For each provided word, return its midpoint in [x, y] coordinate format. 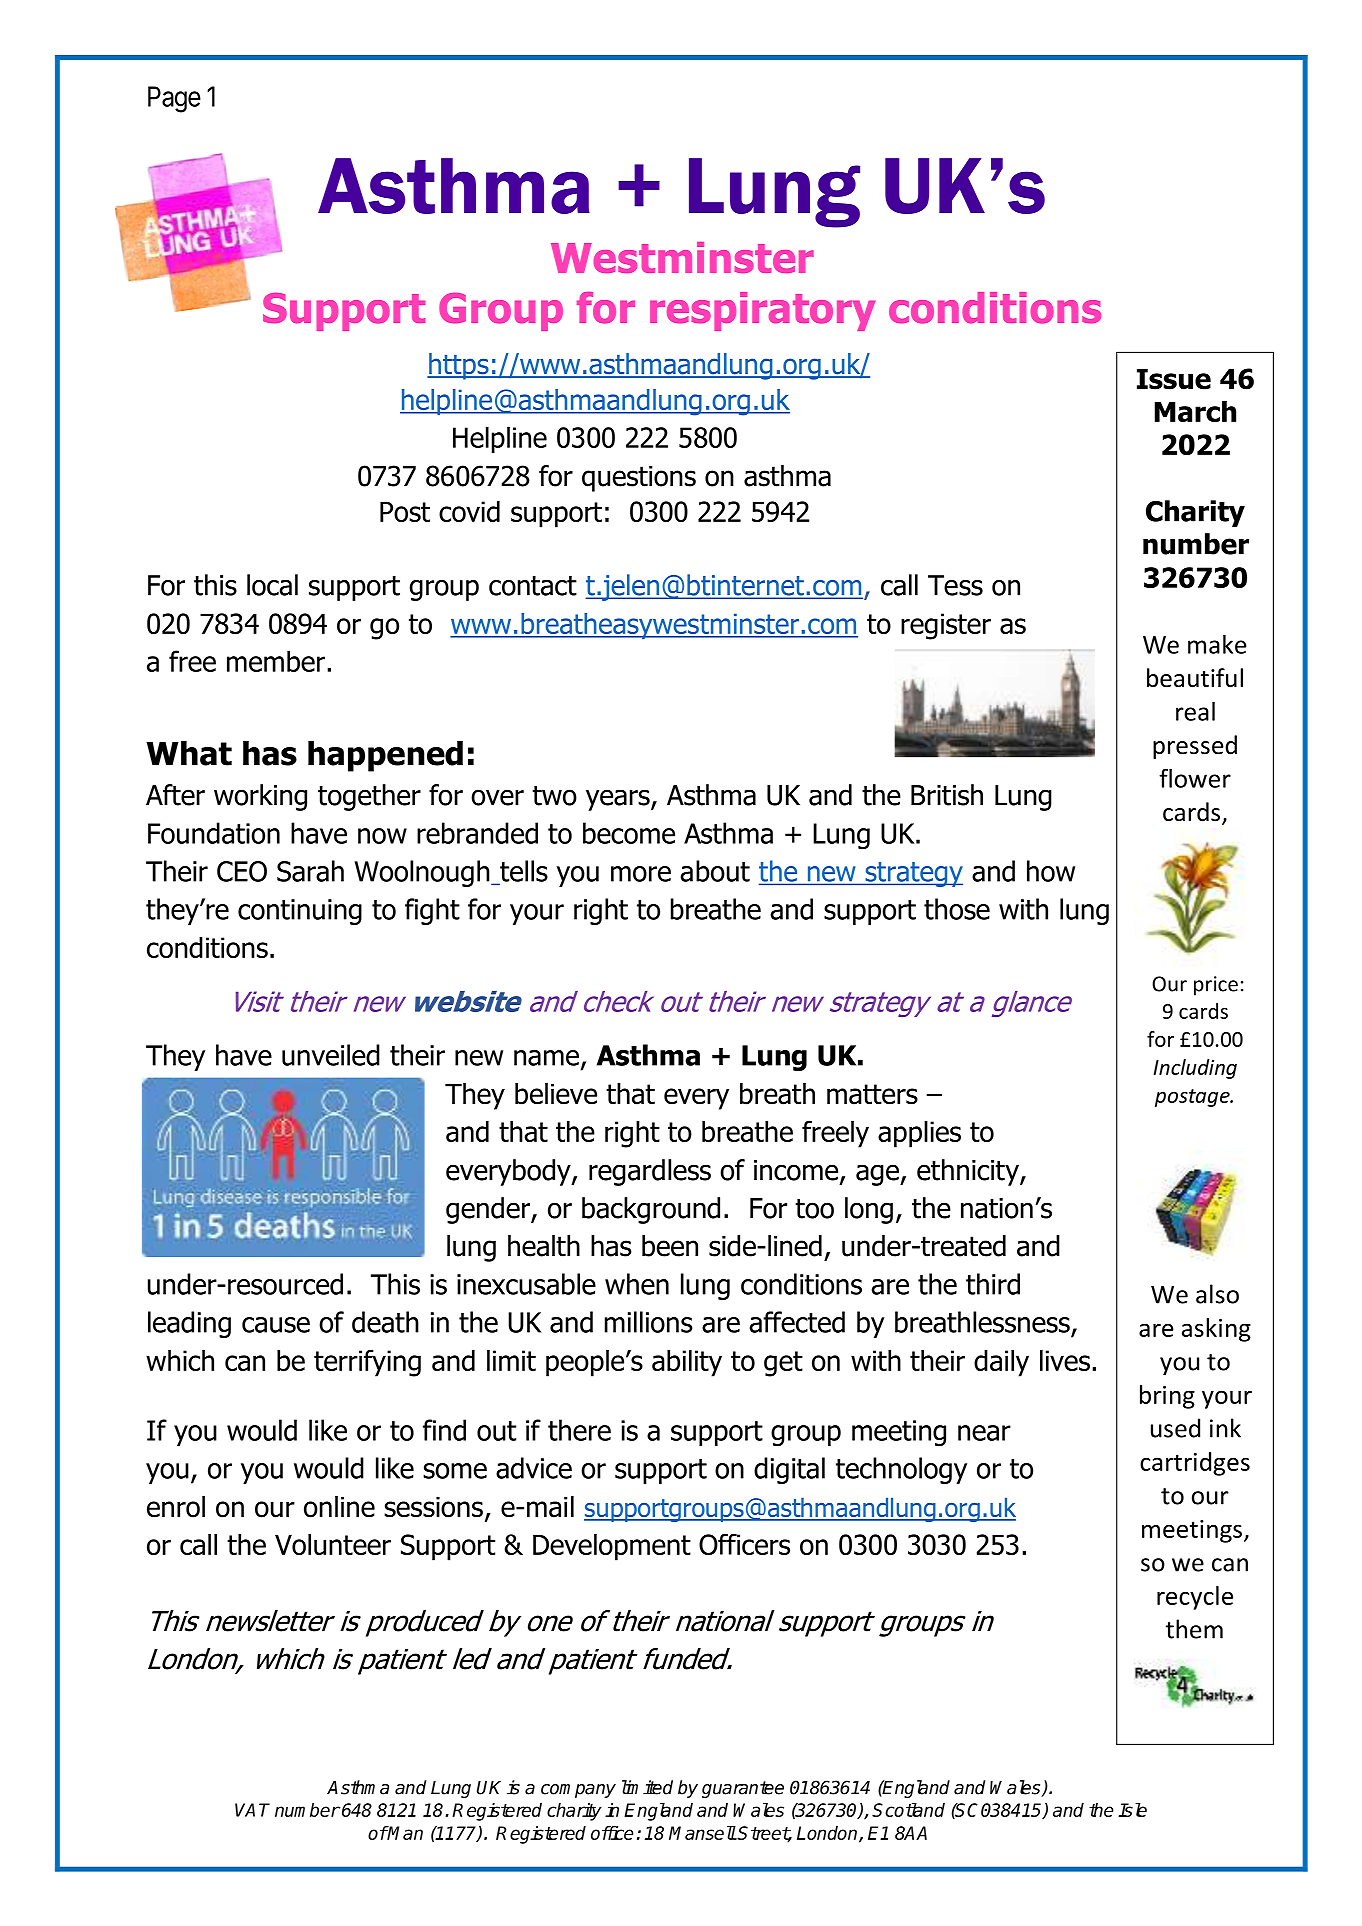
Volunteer [333, 1544]
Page [174, 99]
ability [687, 1363]
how [1051, 871]
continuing [300, 912]
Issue [1174, 379]
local [272, 585]
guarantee [743, 1789]
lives [1065, 1360]
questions [639, 479]
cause [276, 1325]
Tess [955, 585]
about [715, 871]
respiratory [762, 311]
